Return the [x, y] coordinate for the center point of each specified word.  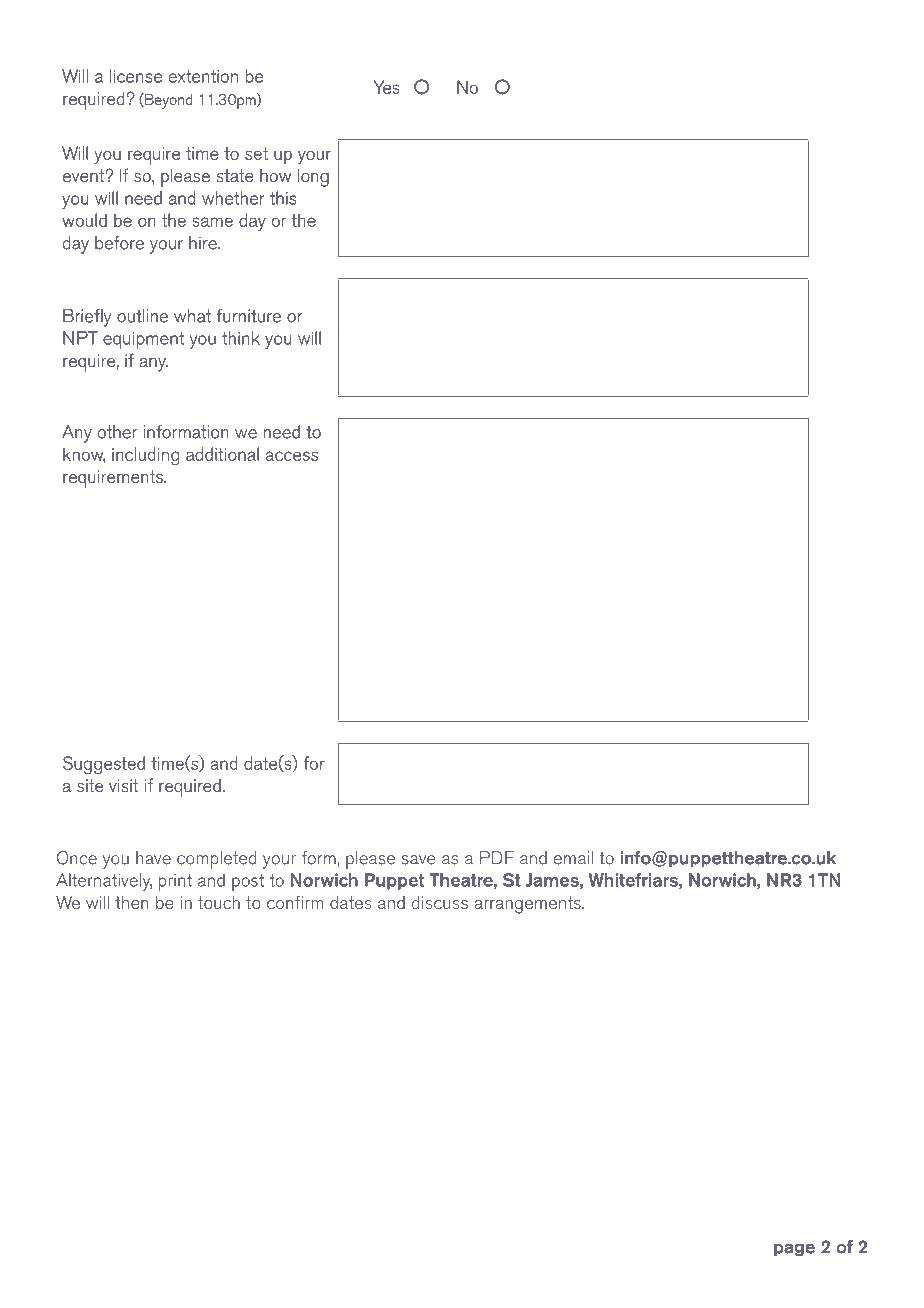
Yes [387, 87]
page [794, 1250]
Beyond [167, 101]
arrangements [529, 905]
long [313, 178]
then [132, 902]
